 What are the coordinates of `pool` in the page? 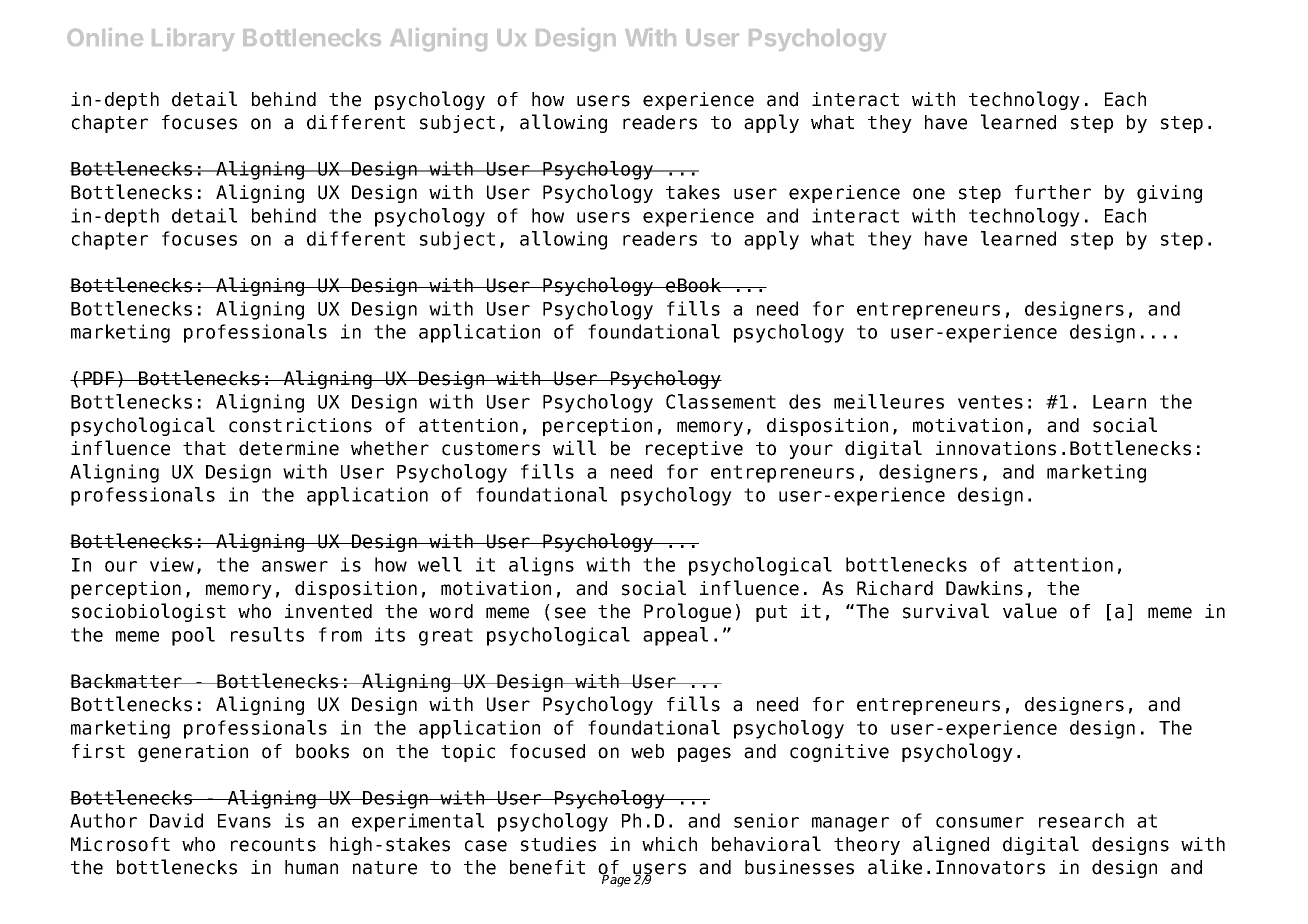 It's located at (193, 636).
